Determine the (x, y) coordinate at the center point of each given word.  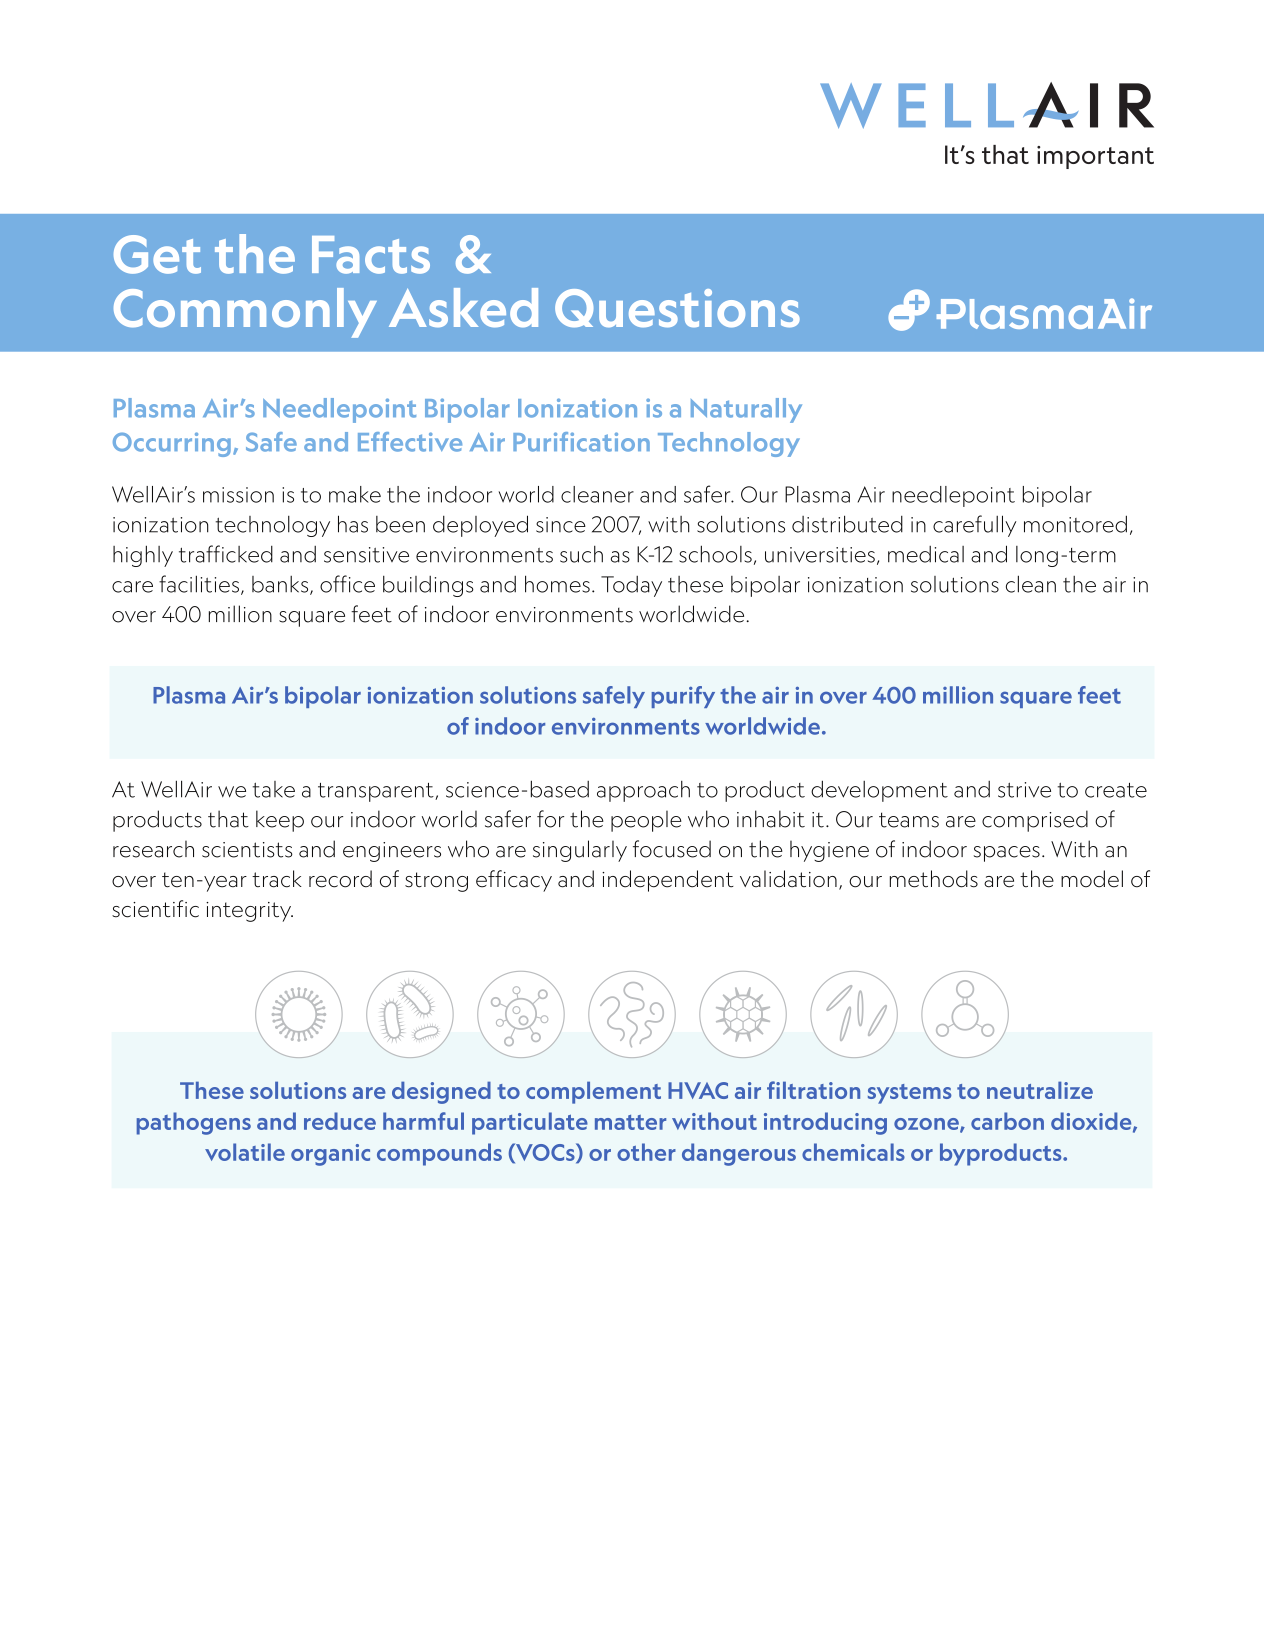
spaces (1007, 854)
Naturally (746, 410)
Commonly (245, 313)
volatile (245, 1152)
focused (672, 849)
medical (926, 554)
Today (631, 586)
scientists (247, 850)
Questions (677, 308)
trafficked (226, 554)
